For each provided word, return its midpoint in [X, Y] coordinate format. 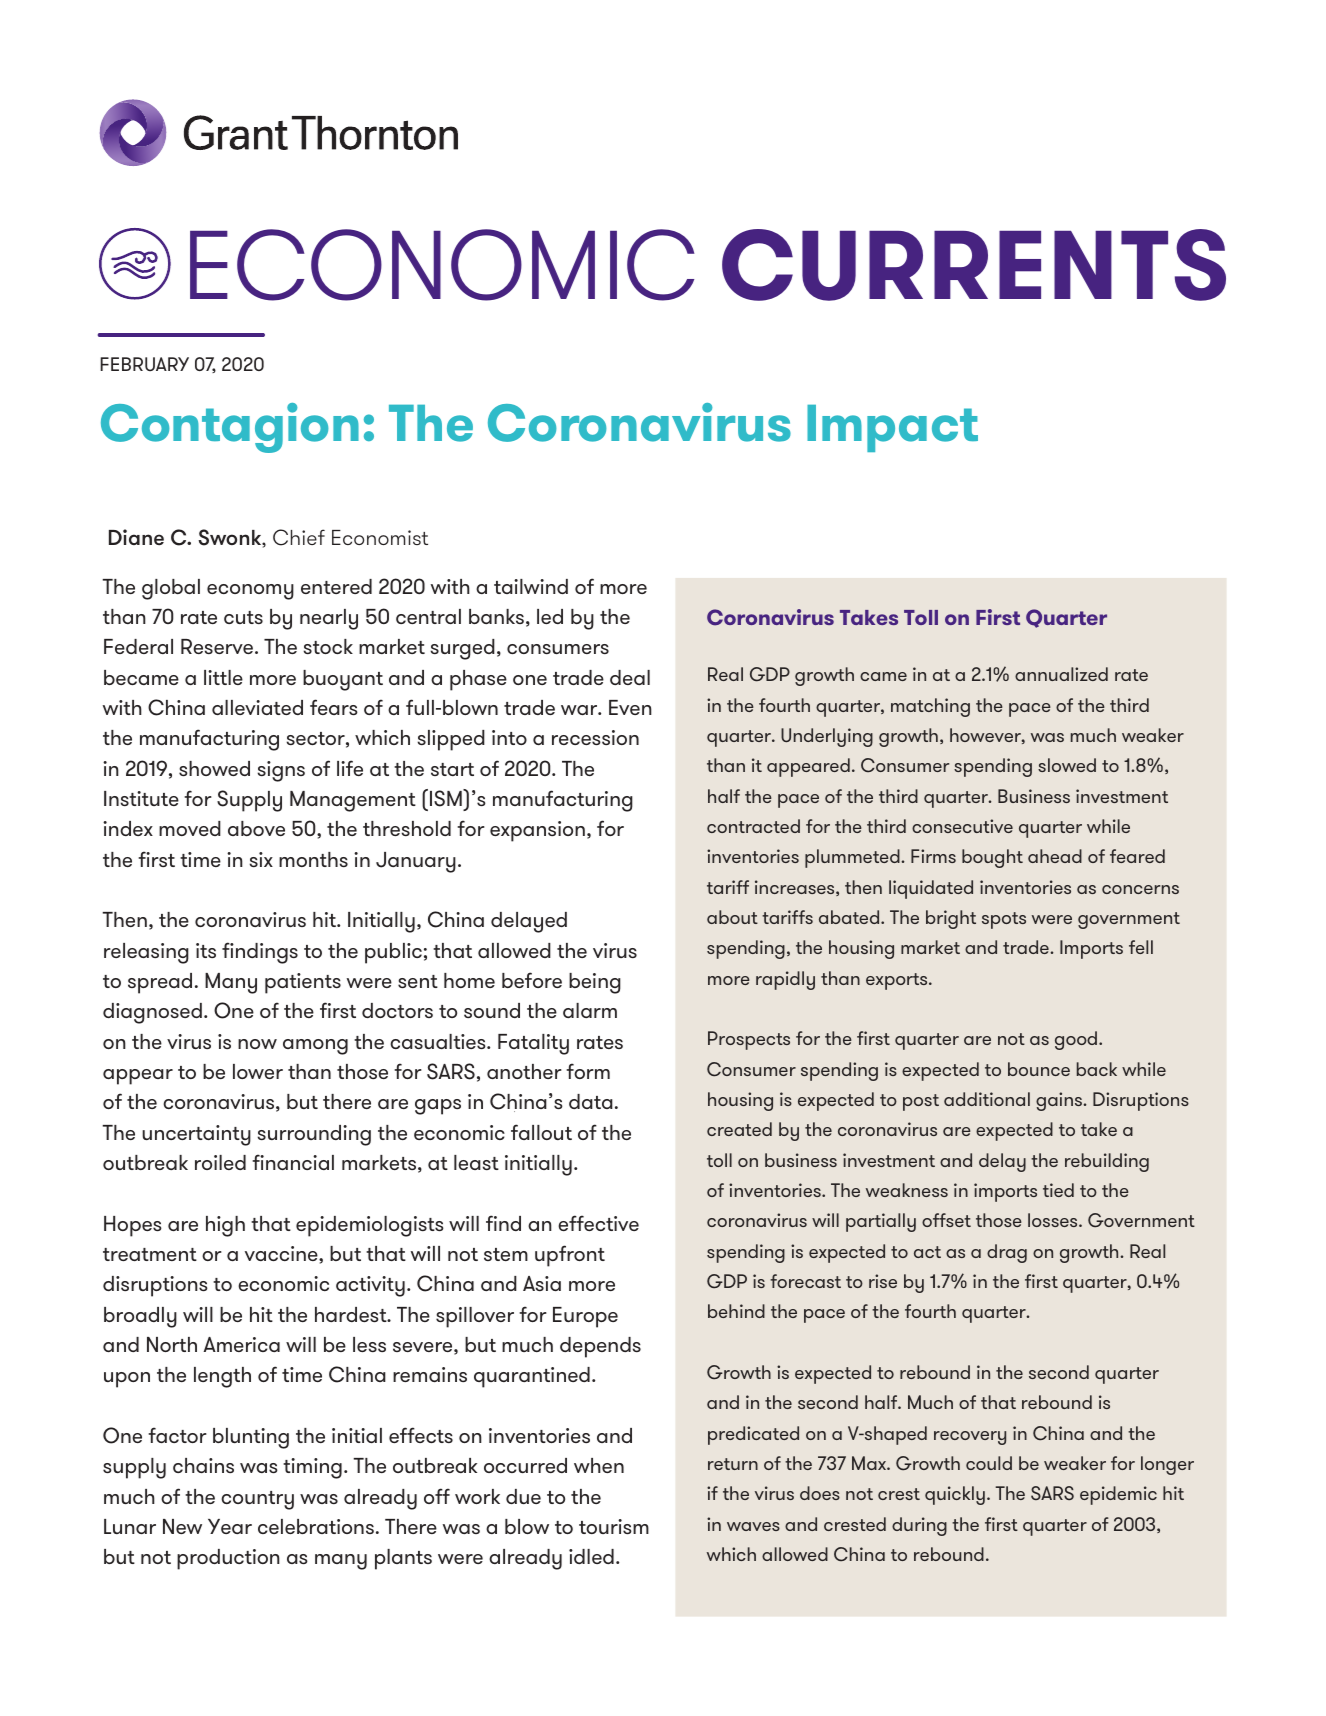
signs [281, 771]
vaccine [282, 1253]
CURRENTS [974, 265]
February [144, 364]
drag [1007, 1253]
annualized [1061, 674]
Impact [892, 428]
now [257, 1044]
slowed [1067, 765]
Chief [299, 537]
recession [595, 737]
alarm [590, 1010]
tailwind [531, 586]
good [1077, 1040]
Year [230, 1526]
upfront [570, 1256]
